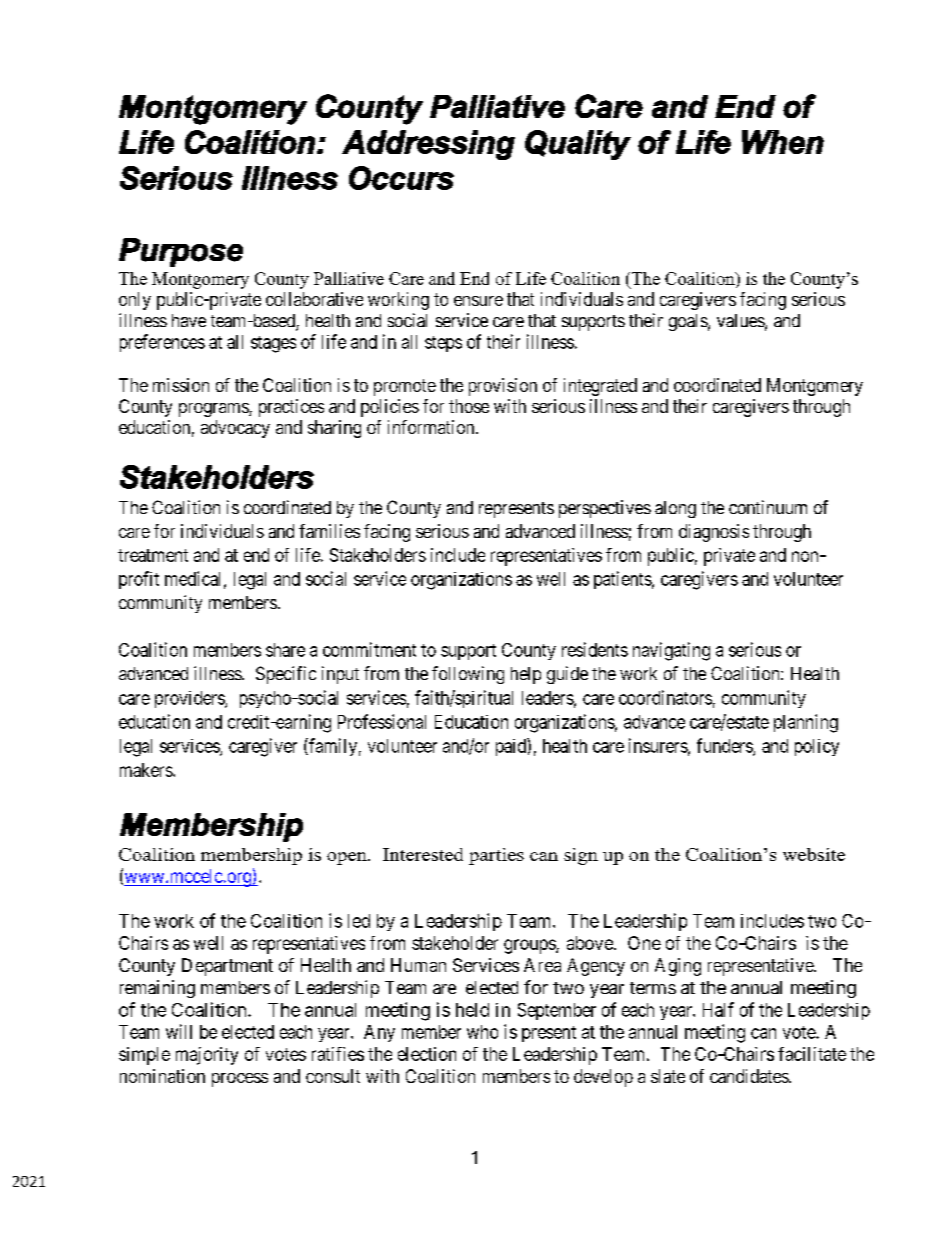 The width and height of the screenshot is (952, 1233). What do you see at coordinates (725, 746) in the screenshot?
I see `funders` at bounding box center [725, 746].
